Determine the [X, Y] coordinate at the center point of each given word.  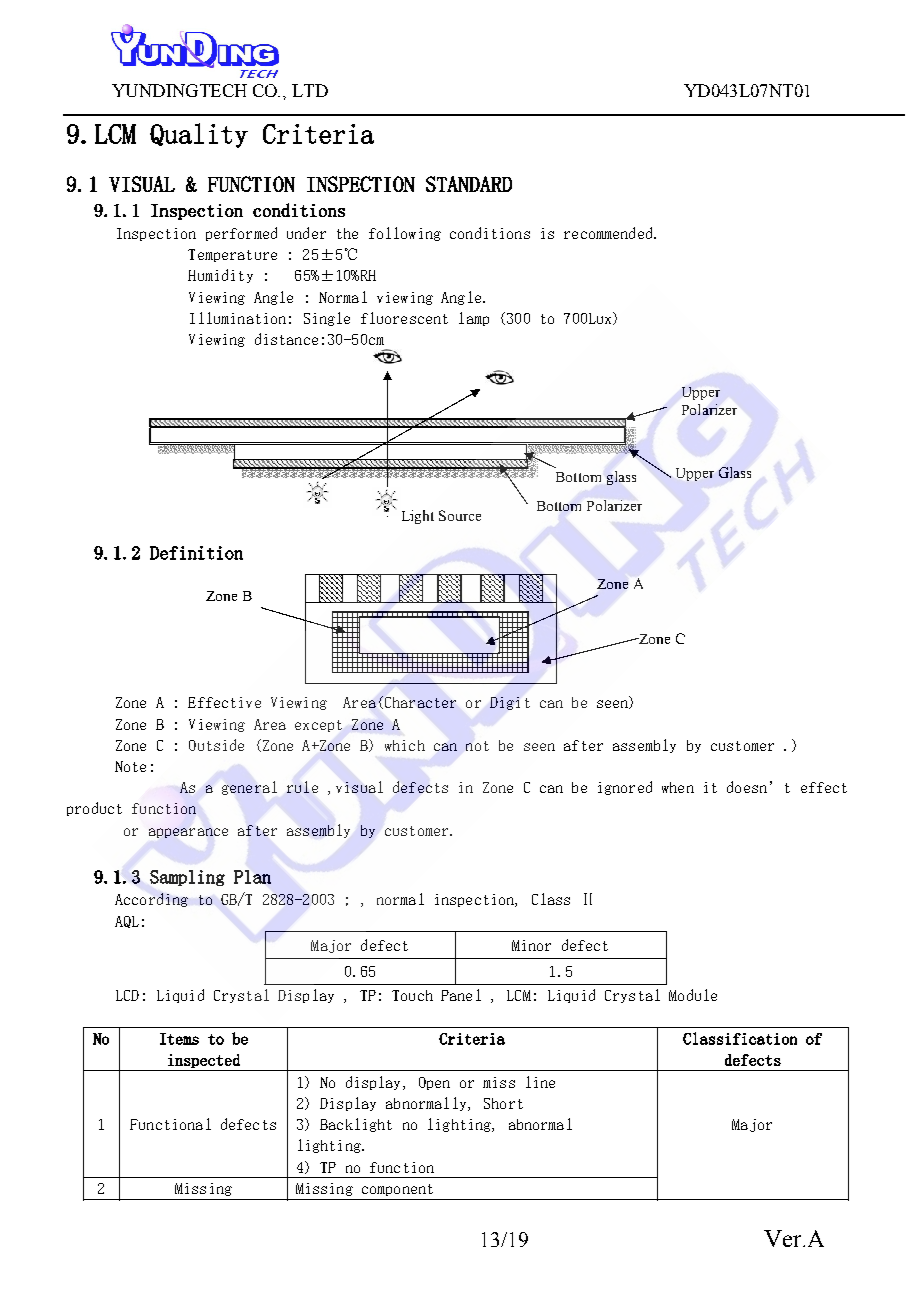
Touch [412, 995]
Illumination [238, 318]
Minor [531, 945]
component [397, 1190]
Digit [510, 703]
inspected [204, 1061]
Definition [196, 553]
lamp [474, 319]
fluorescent [404, 318]
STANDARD [469, 184]
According [151, 900]
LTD [310, 90]
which [405, 745]
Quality [199, 135]
